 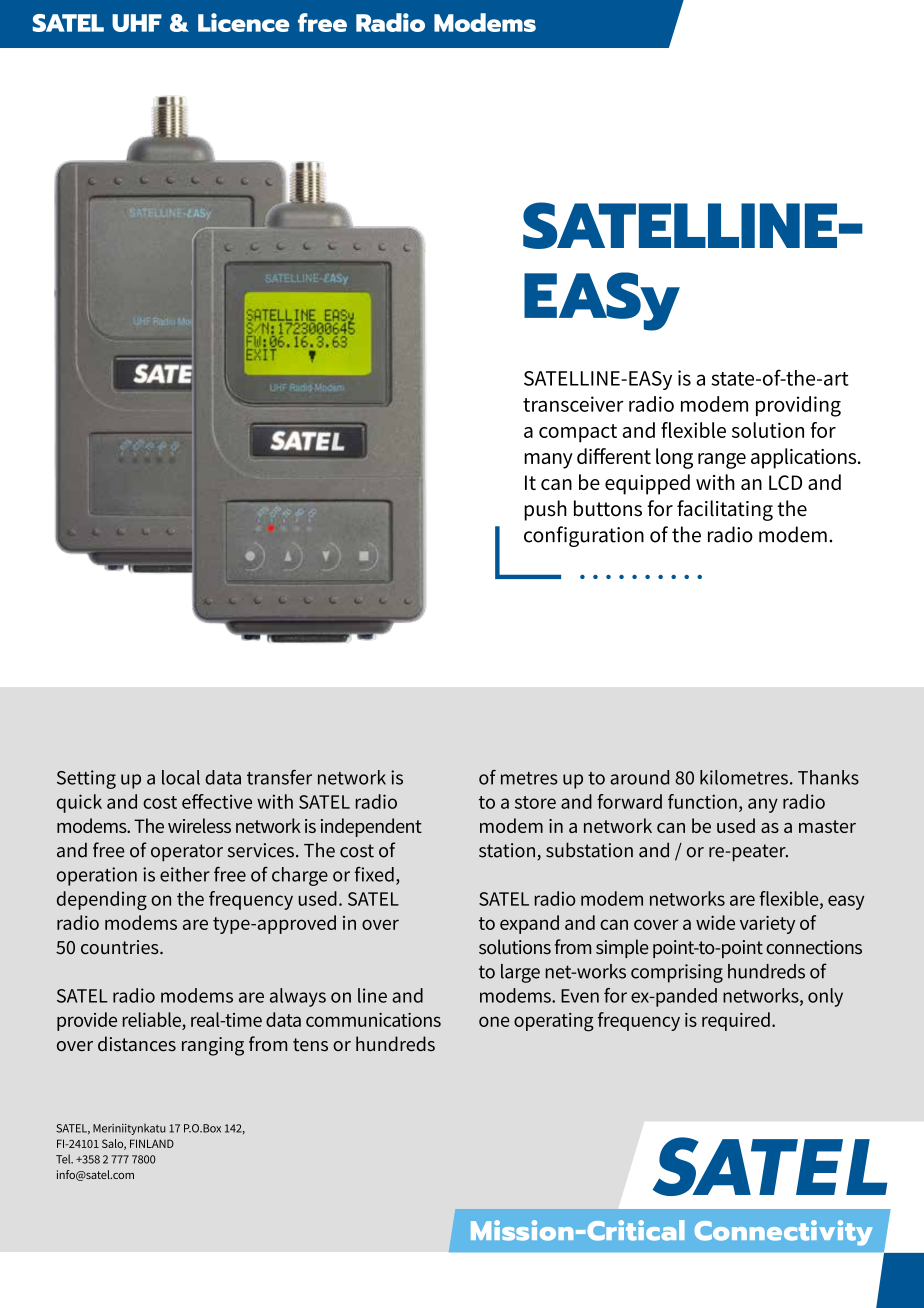 I want to click on function, so click(x=702, y=801).
